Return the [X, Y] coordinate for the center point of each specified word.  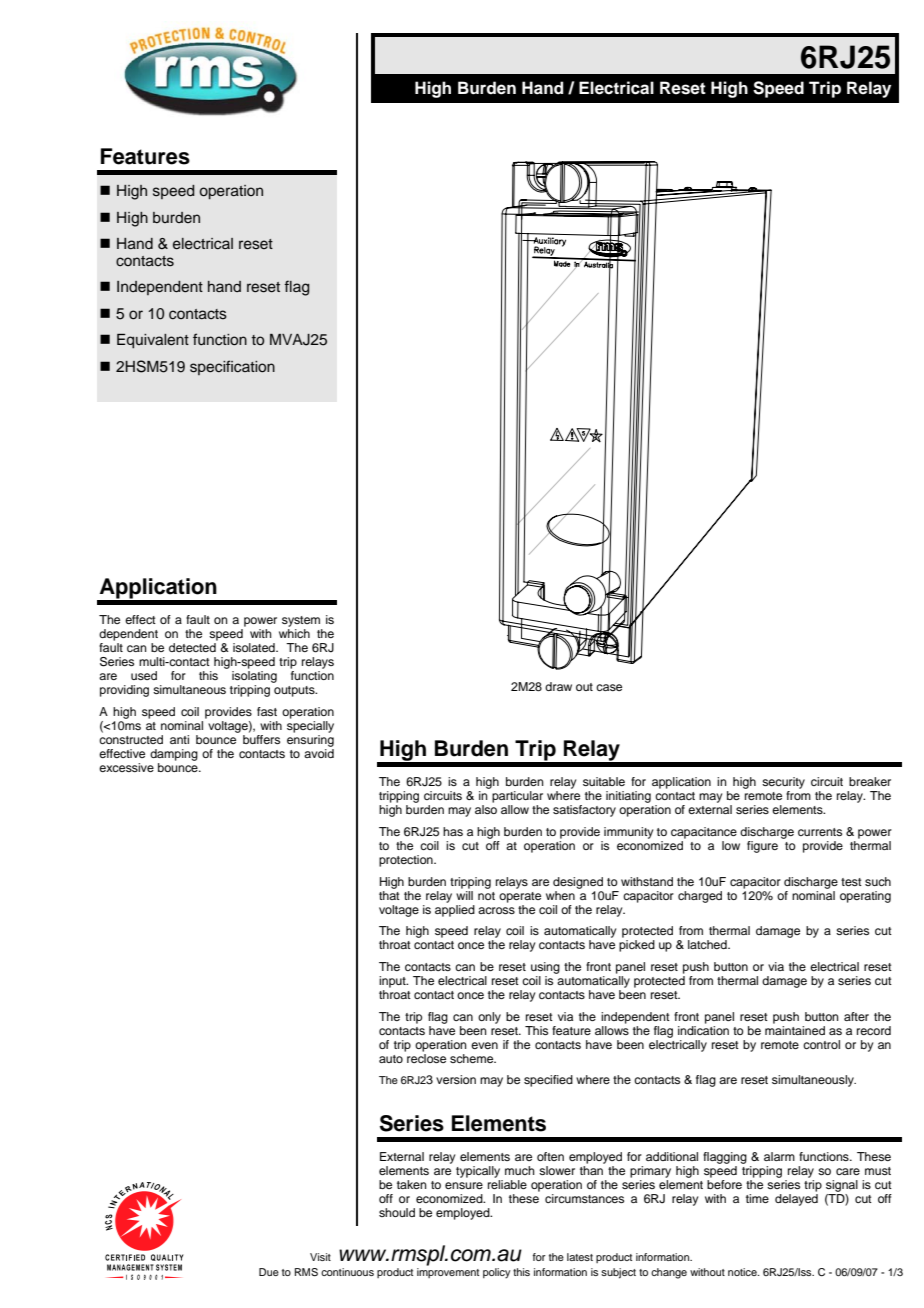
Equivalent [153, 341]
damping [174, 755]
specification [232, 367]
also [486, 809]
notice [743, 1272]
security [783, 783]
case [609, 687]
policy [497, 1273]
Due [269, 1272]
